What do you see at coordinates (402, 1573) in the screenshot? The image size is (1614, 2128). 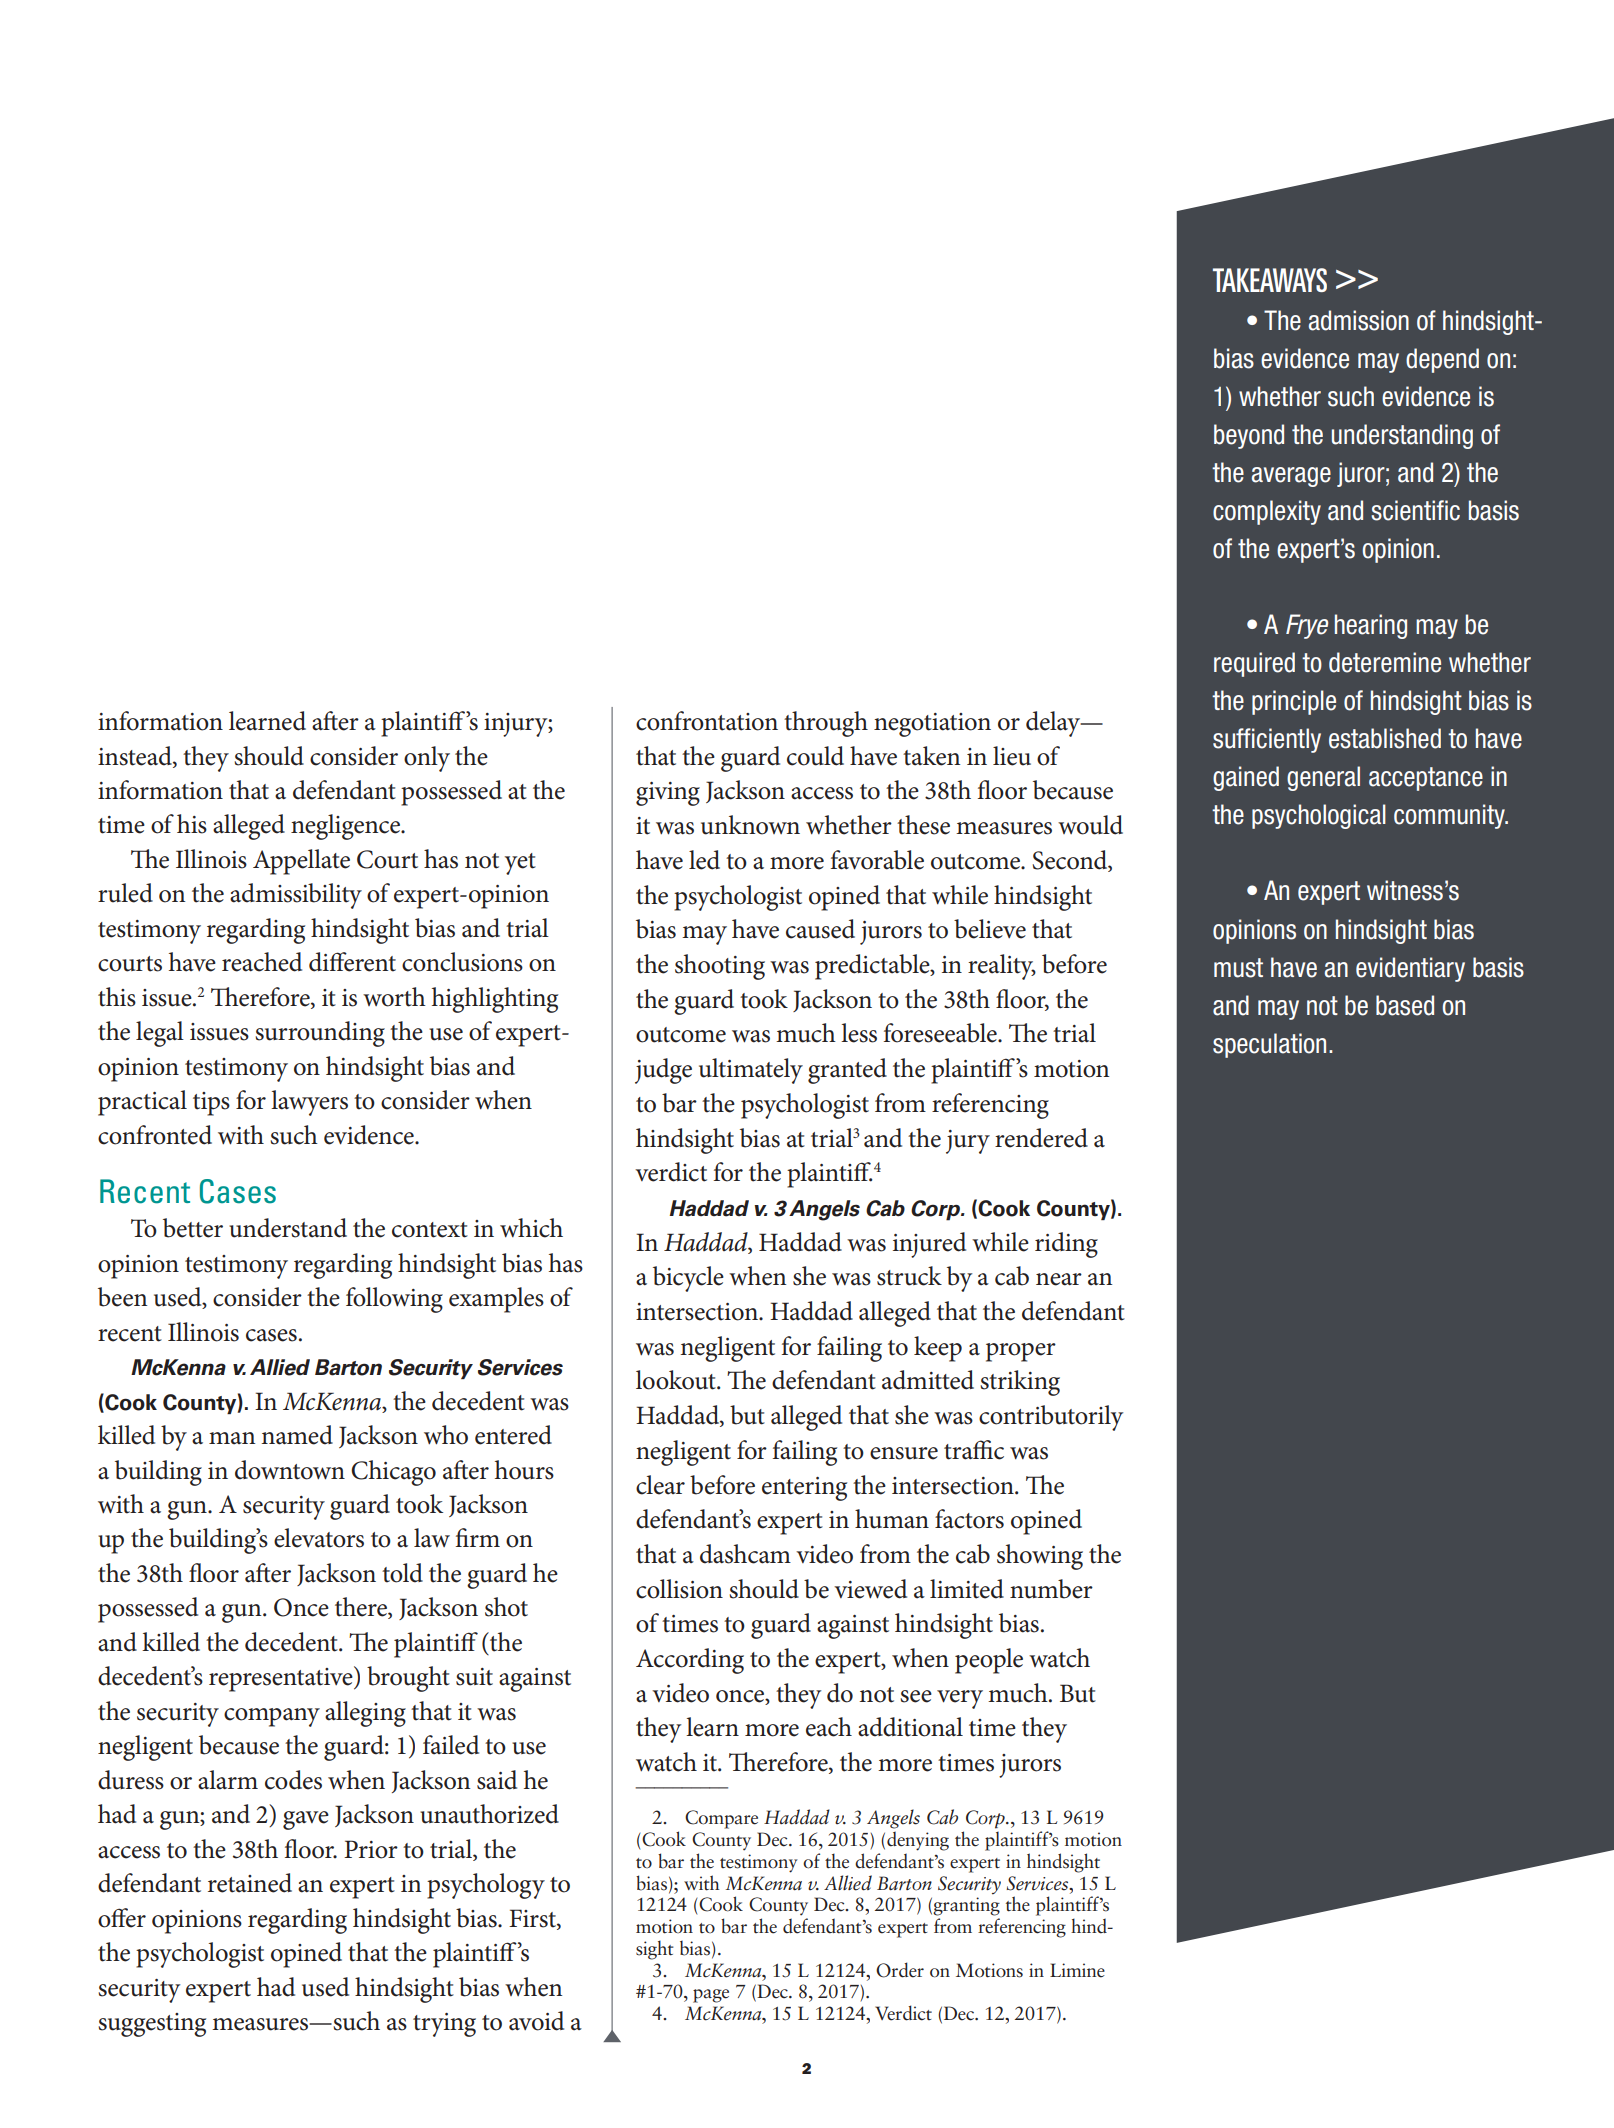 I see `told` at bounding box center [402, 1573].
